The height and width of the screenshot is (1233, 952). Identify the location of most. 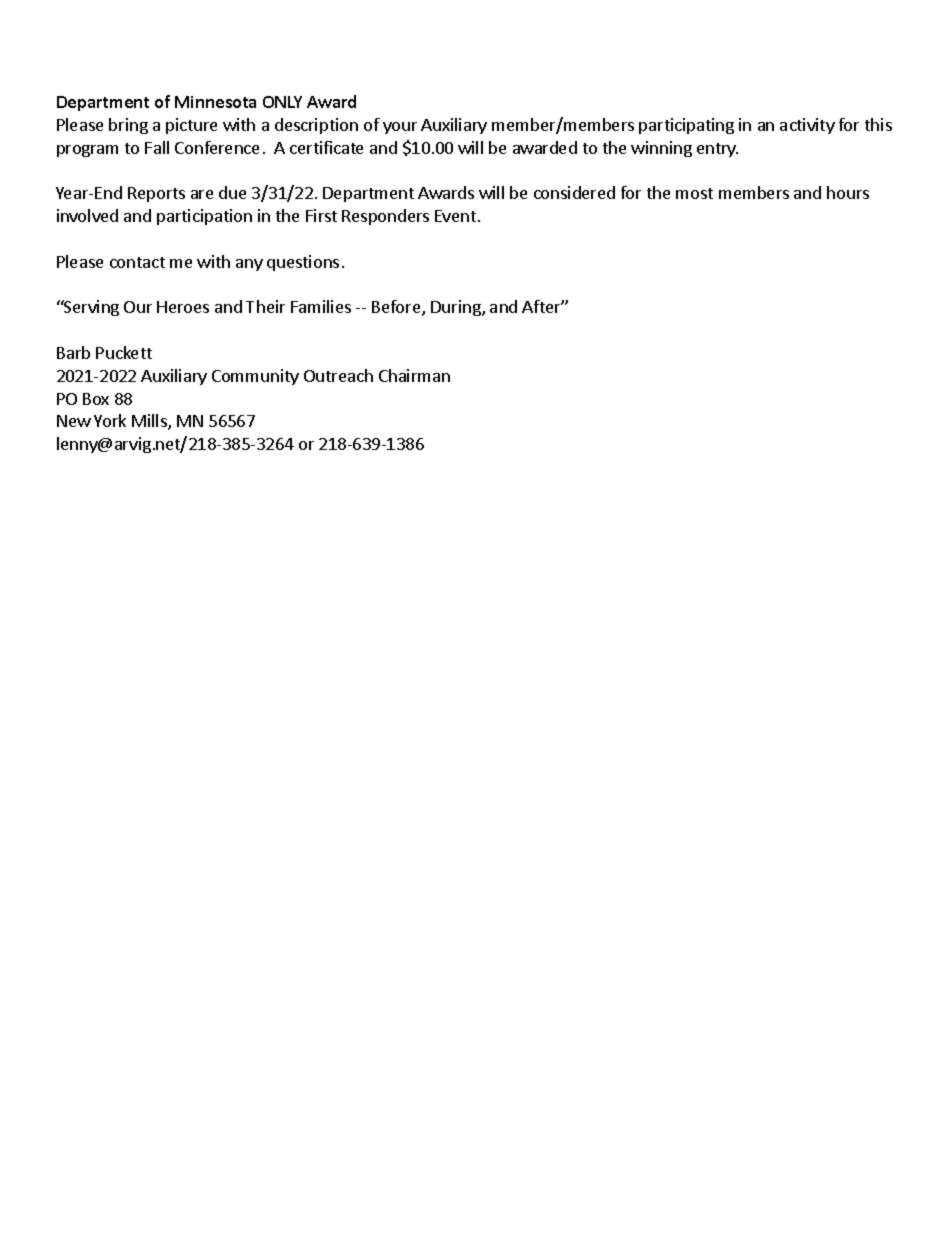
(694, 193).
